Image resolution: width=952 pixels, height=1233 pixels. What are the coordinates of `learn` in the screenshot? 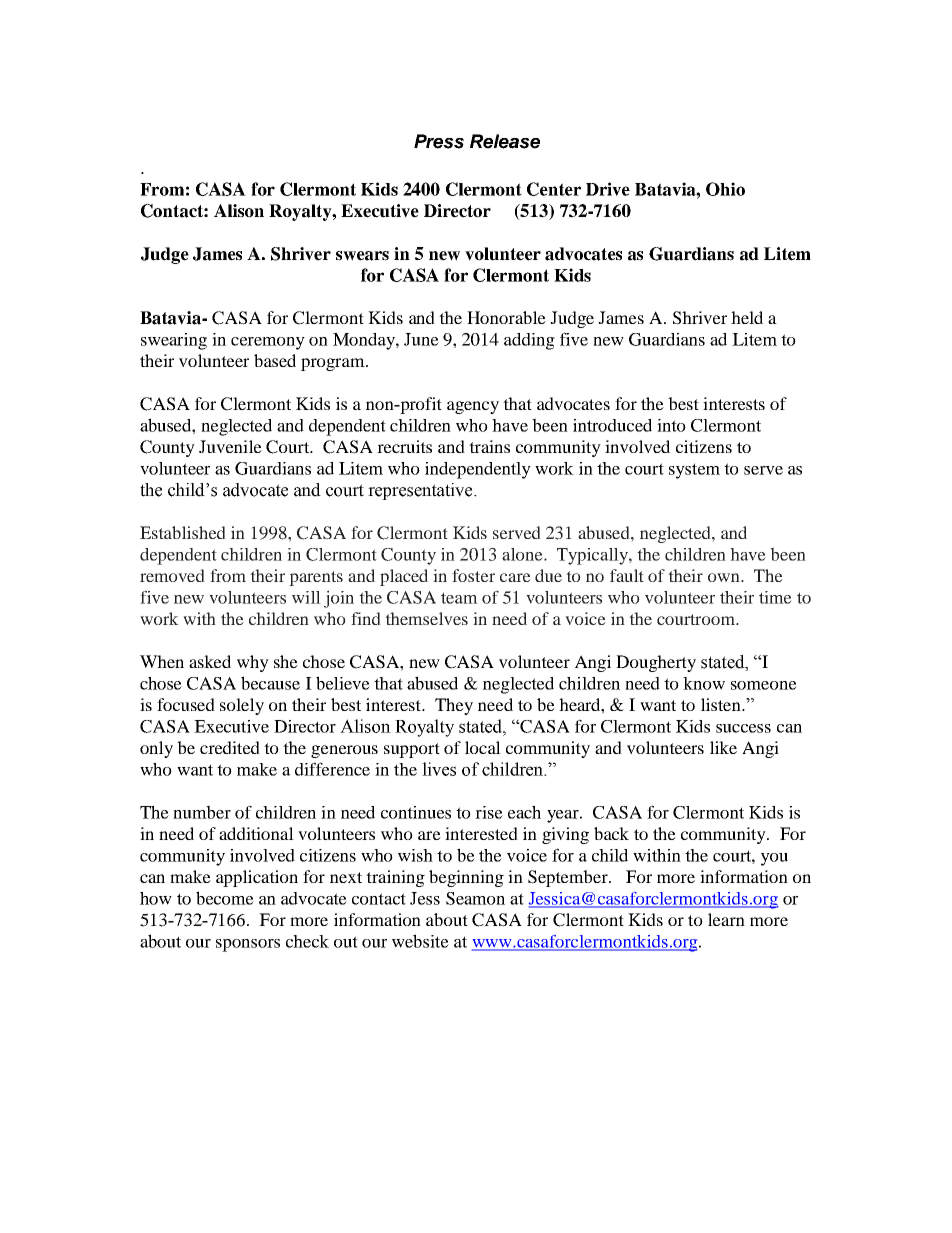 It's located at (726, 919).
